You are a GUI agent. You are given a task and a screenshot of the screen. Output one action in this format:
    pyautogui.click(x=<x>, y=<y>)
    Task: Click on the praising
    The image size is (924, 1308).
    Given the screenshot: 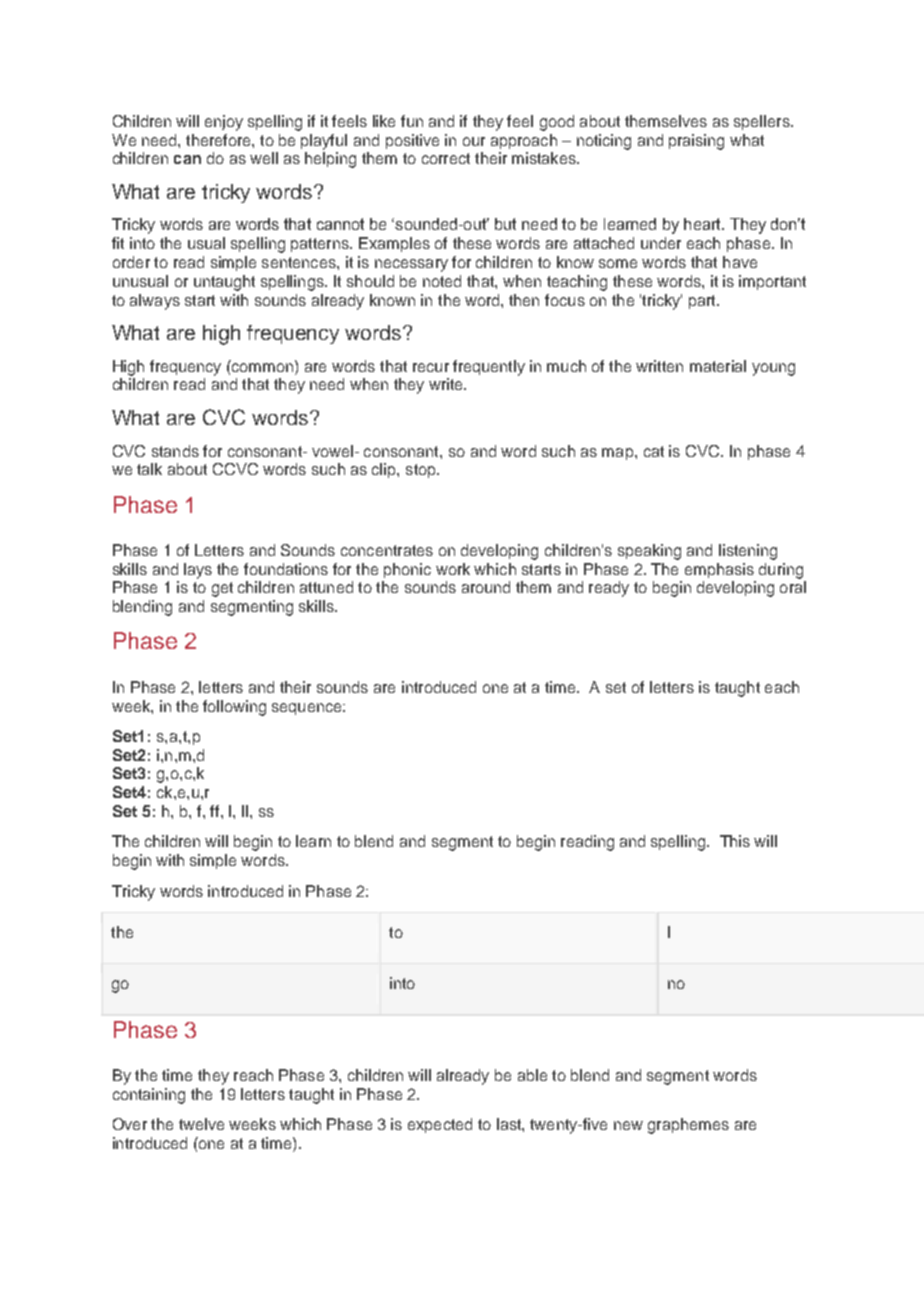 What is the action you would take?
    pyautogui.click(x=696, y=142)
